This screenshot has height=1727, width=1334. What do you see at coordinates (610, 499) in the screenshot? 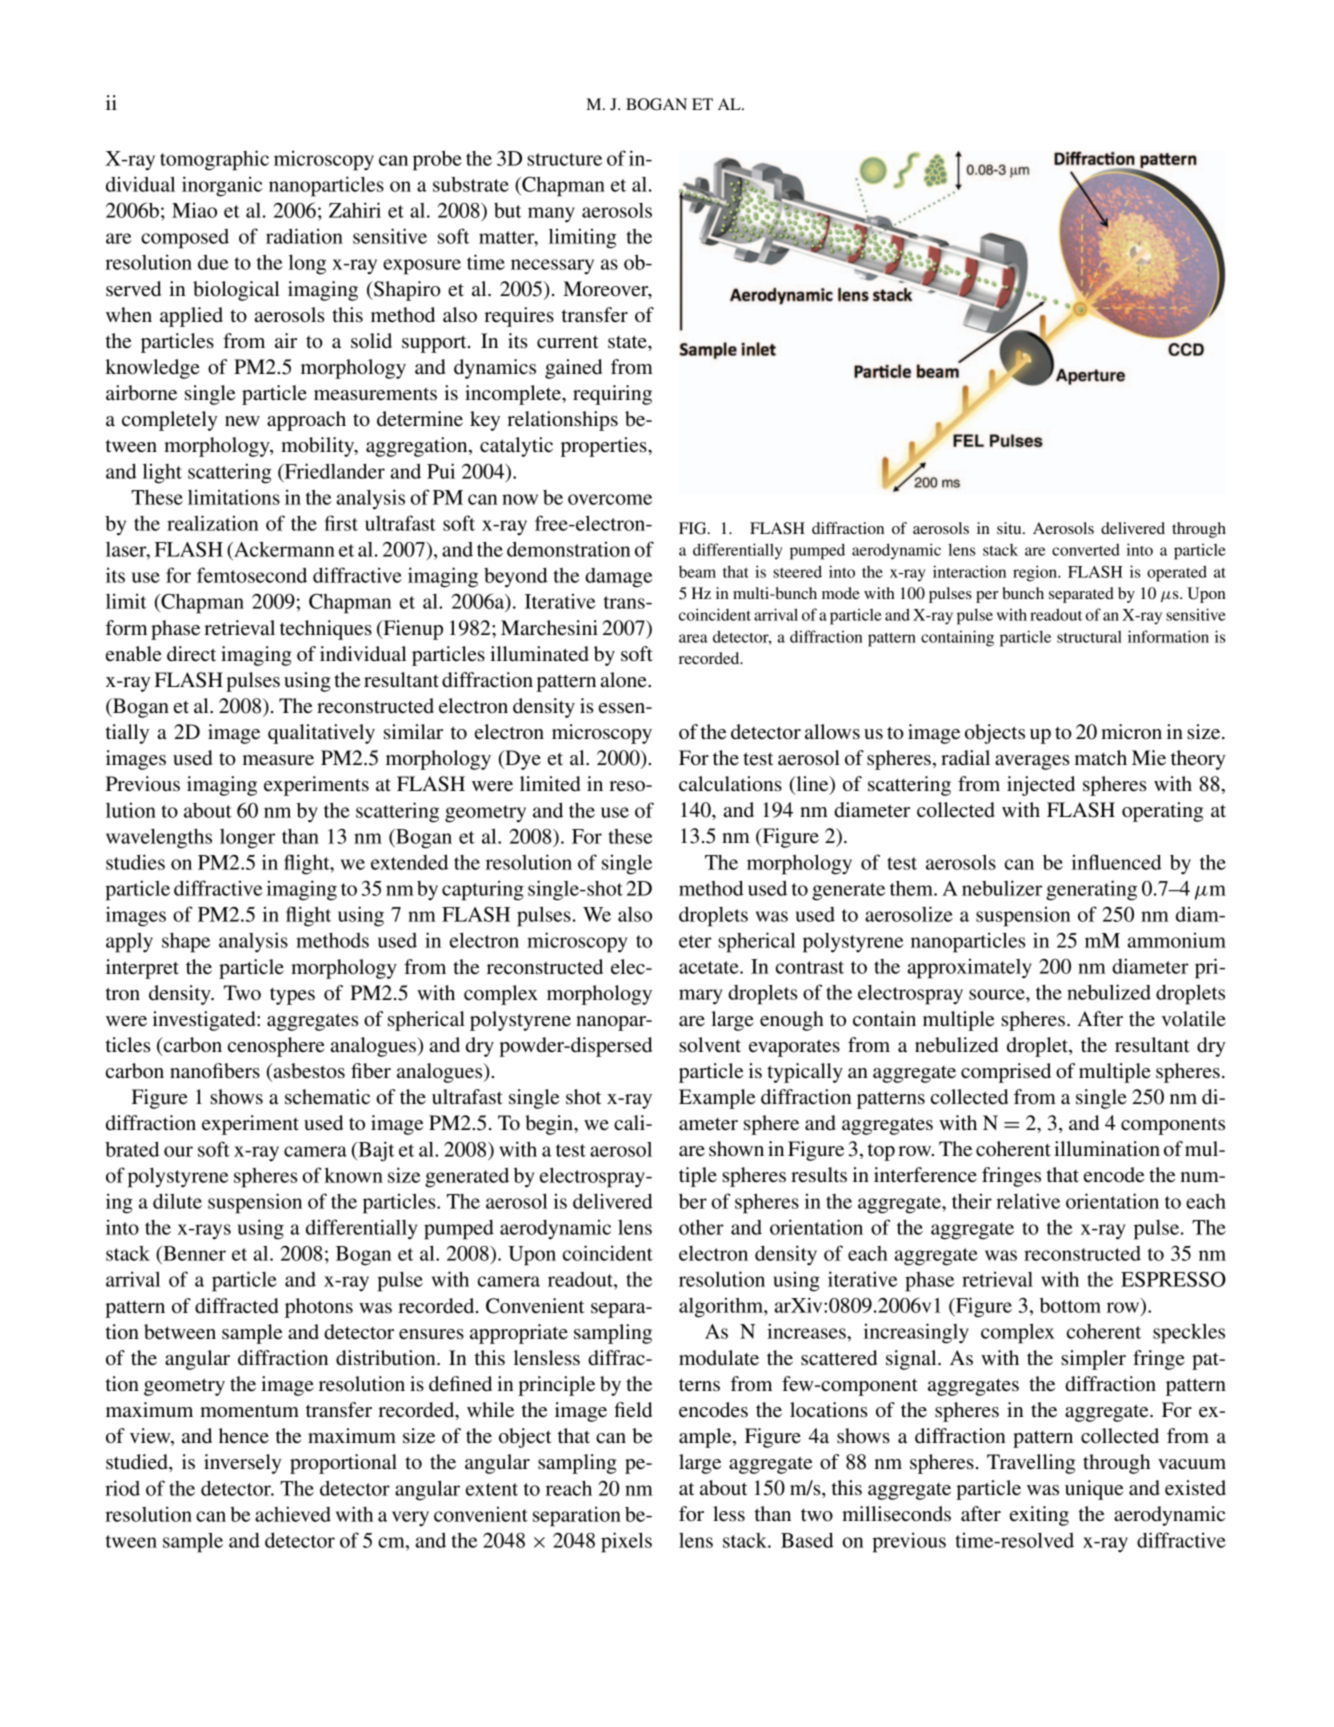
I see `overcome` at bounding box center [610, 499].
